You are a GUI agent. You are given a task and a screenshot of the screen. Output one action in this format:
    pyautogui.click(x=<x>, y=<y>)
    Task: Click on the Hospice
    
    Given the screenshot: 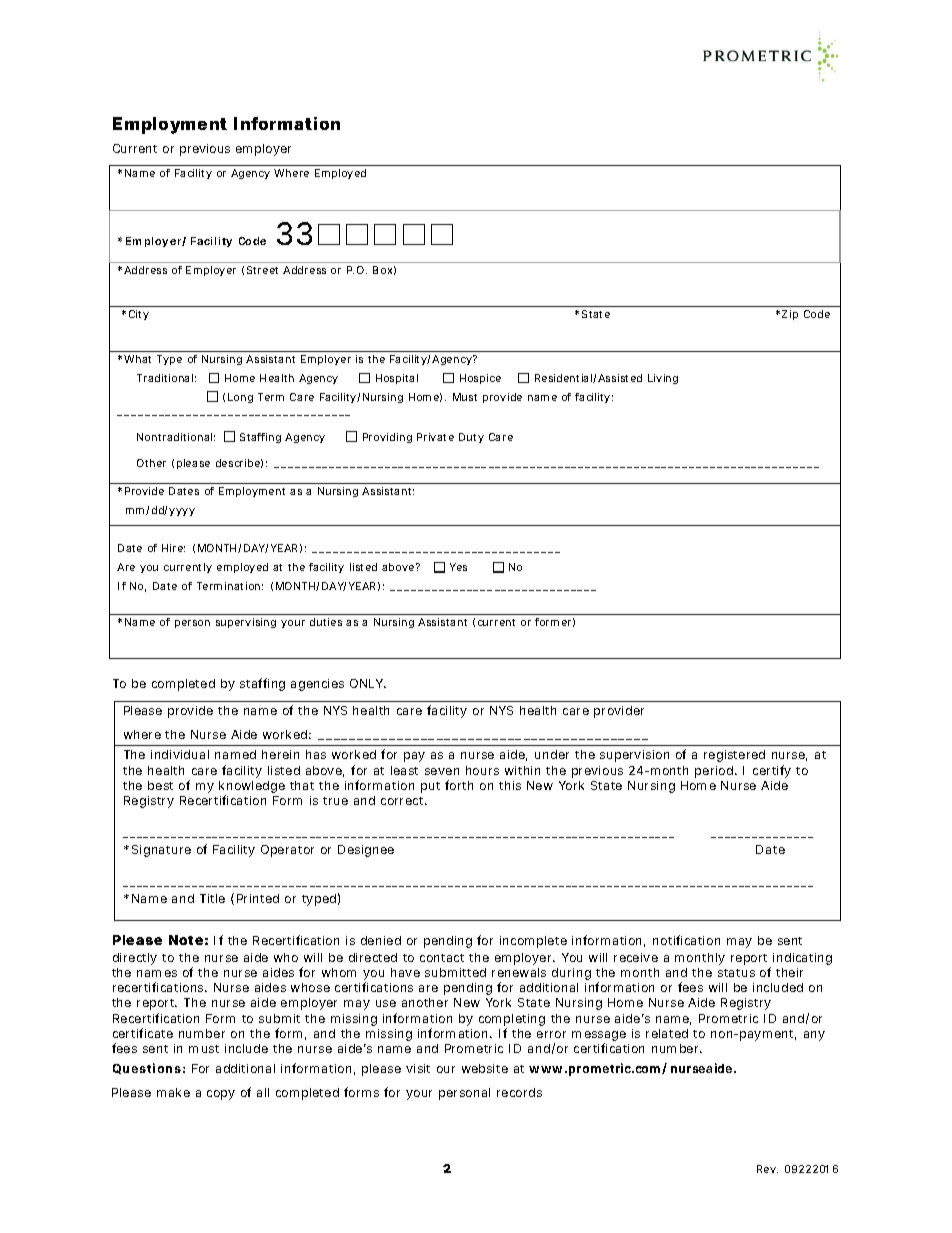 What is the action you would take?
    pyautogui.click(x=480, y=379)
